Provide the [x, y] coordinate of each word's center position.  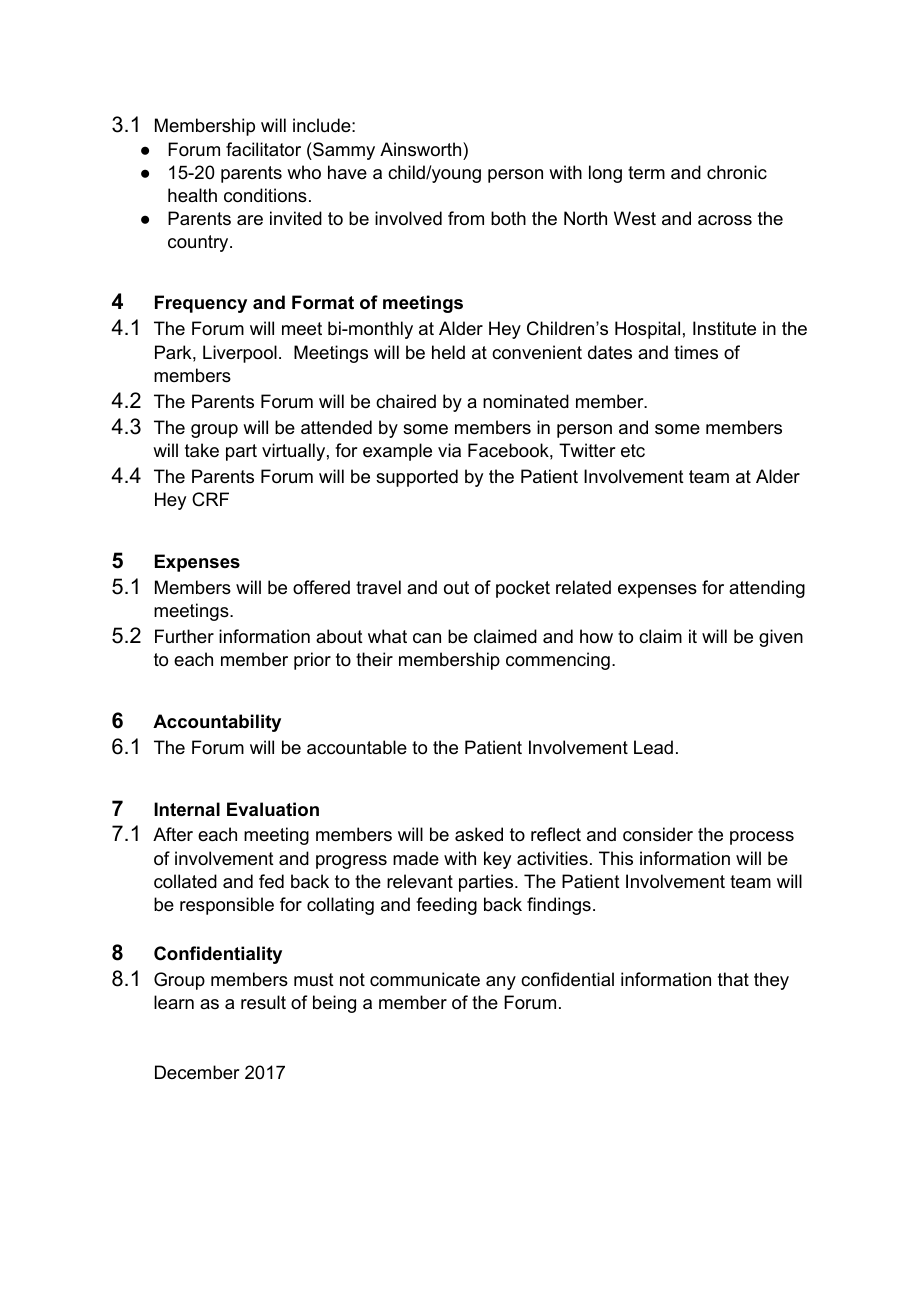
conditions [265, 195]
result [263, 1002]
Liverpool [240, 354]
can [427, 638]
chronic [737, 172]
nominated [526, 401]
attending [767, 589]
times [696, 352]
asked [479, 834]
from [466, 218]
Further [184, 636]
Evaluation [273, 809]
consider [658, 834]
